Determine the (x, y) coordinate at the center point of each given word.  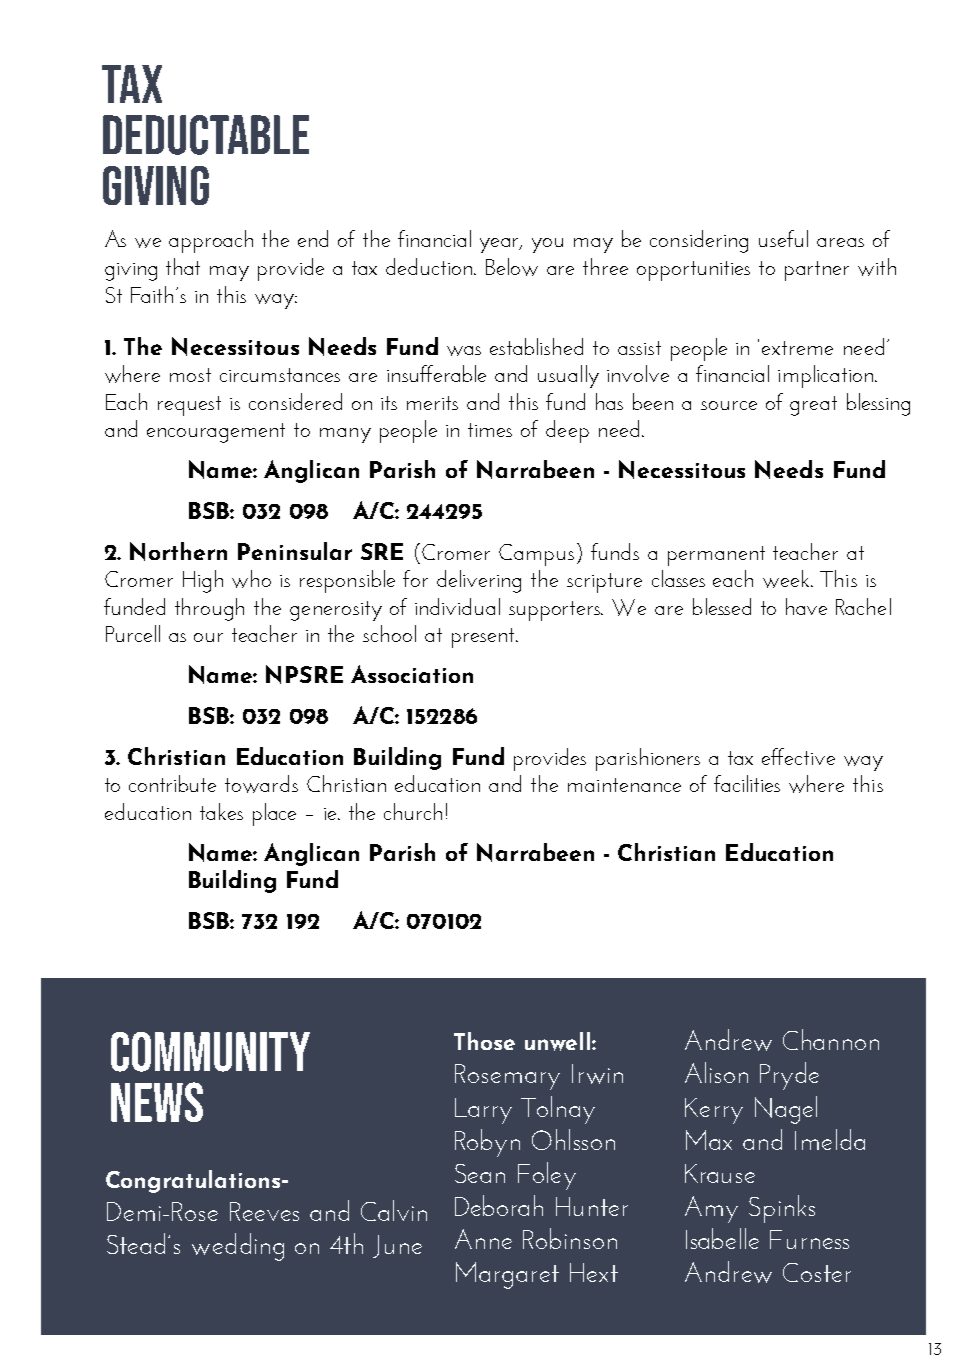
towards (261, 784)
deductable (206, 135)
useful (783, 238)
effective (798, 756)
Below (512, 267)
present (485, 638)
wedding (238, 1247)
